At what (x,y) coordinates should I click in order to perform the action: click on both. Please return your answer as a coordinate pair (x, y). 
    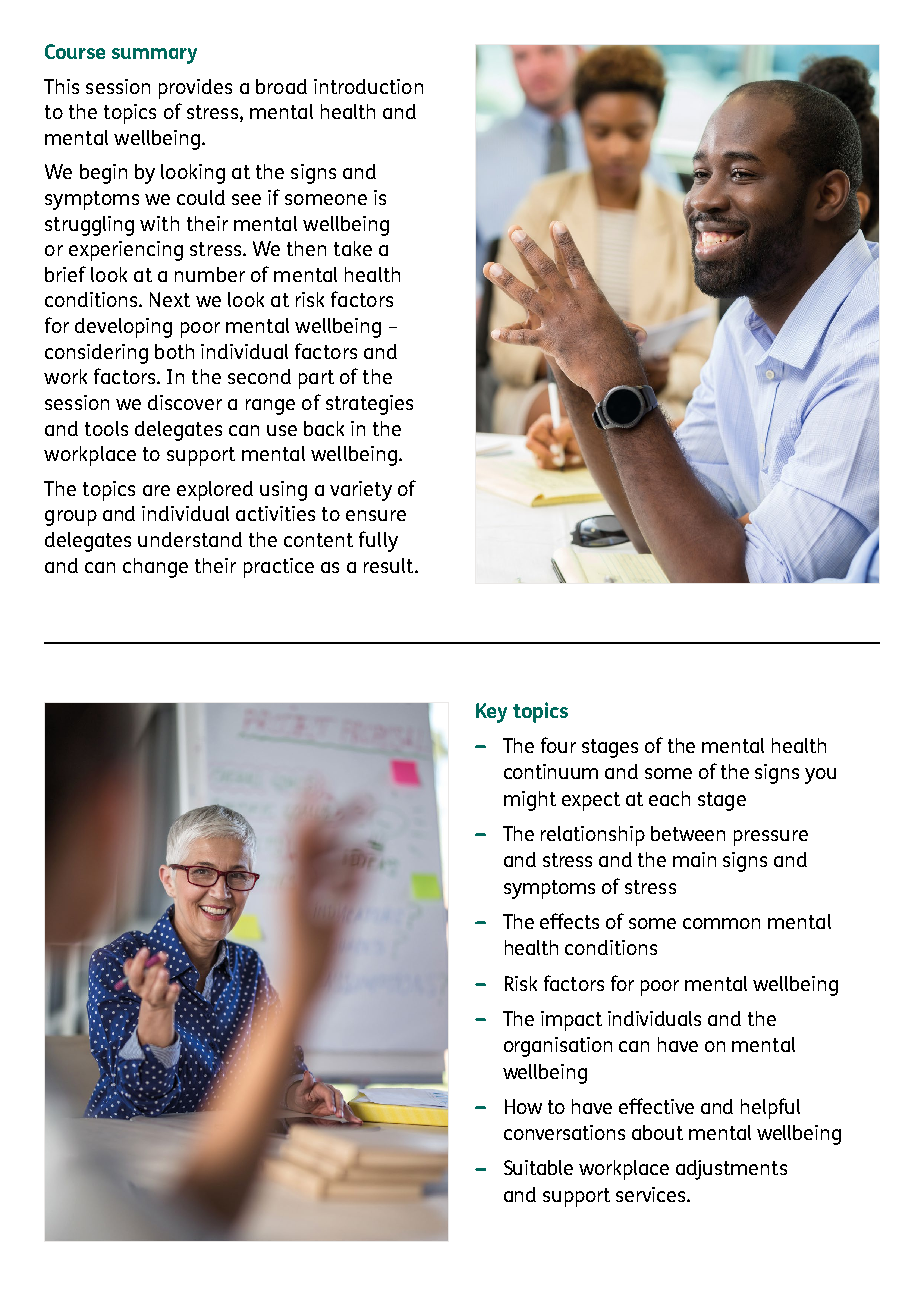
    Looking at the image, I should click on (174, 351).
